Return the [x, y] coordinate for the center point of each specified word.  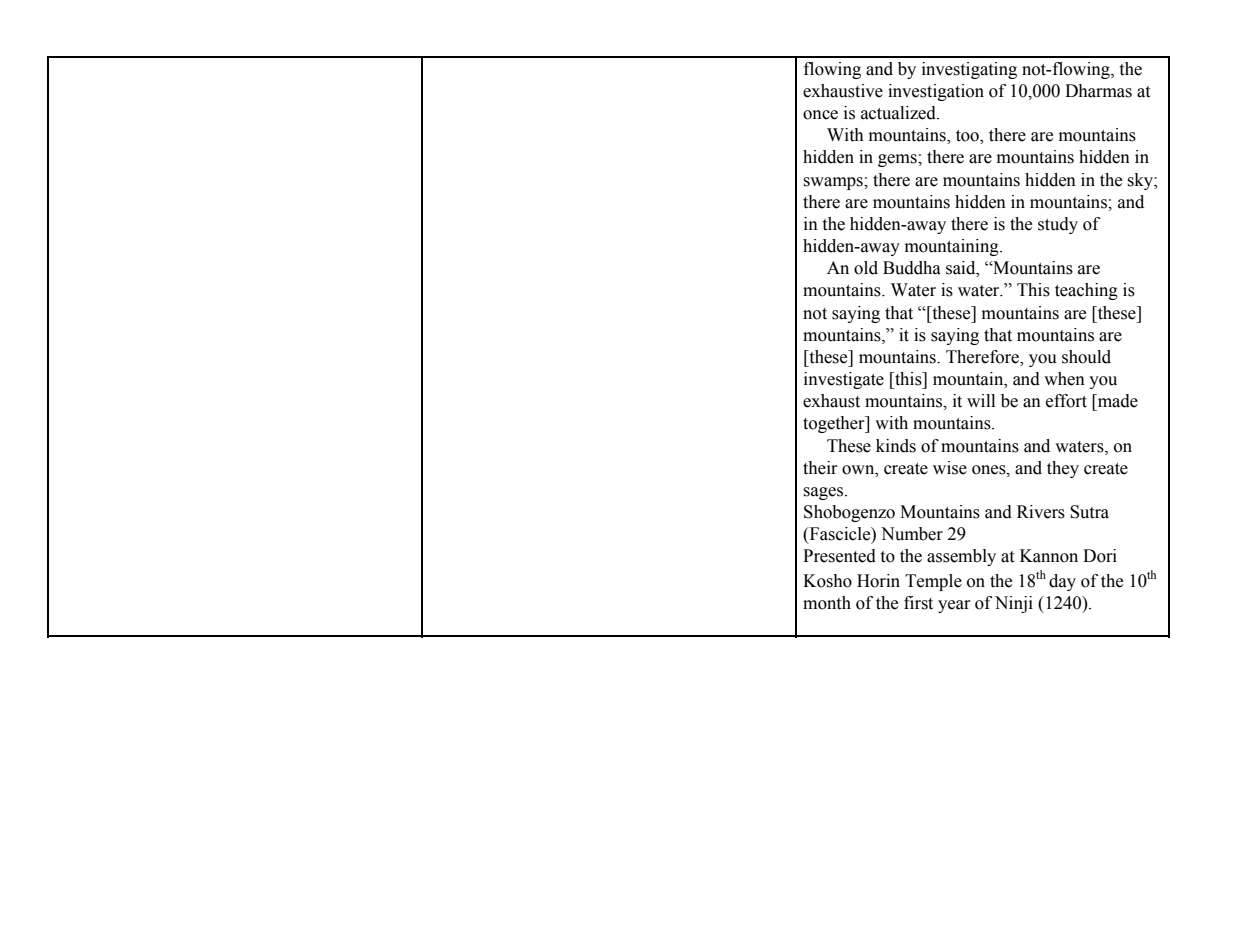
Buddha [912, 268]
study [1058, 225]
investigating [969, 70]
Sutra [1089, 512]
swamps [834, 183]
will [981, 400]
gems [898, 160]
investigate [844, 380]
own [859, 470]
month [827, 603]
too [968, 137]
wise [950, 468]
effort [1066, 401]
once [820, 115]
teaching [1086, 291]
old [866, 268]
